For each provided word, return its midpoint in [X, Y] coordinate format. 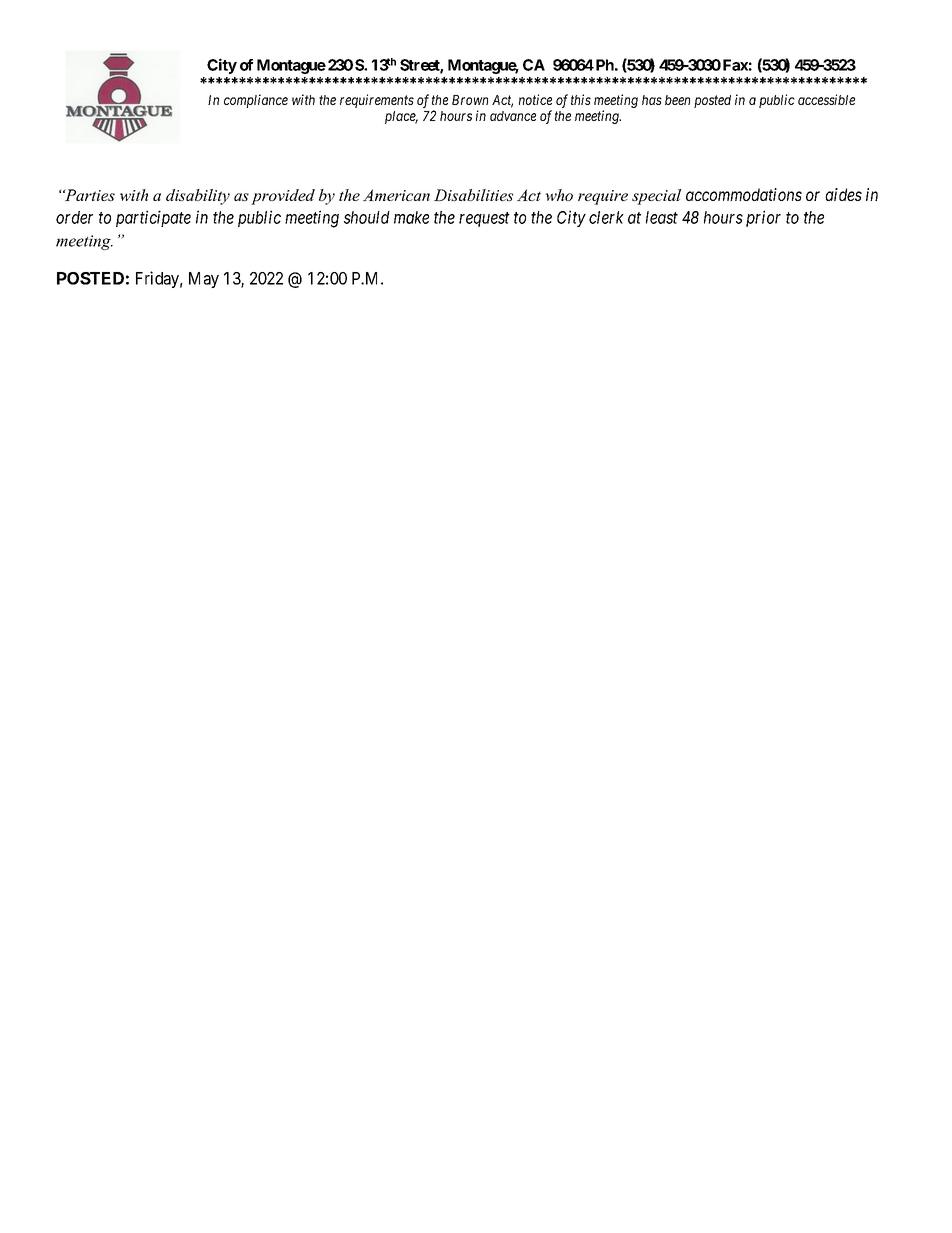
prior [763, 218]
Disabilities [473, 195]
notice [535, 99]
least [662, 217]
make [411, 217]
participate [153, 218]
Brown [470, 100]
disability [198, 197]
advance [513, 116]
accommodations [744, 194]
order [74, 217]
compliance [256, 101]
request [484, 219]
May [204, 280]
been [677, 100]
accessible [826, 99]
